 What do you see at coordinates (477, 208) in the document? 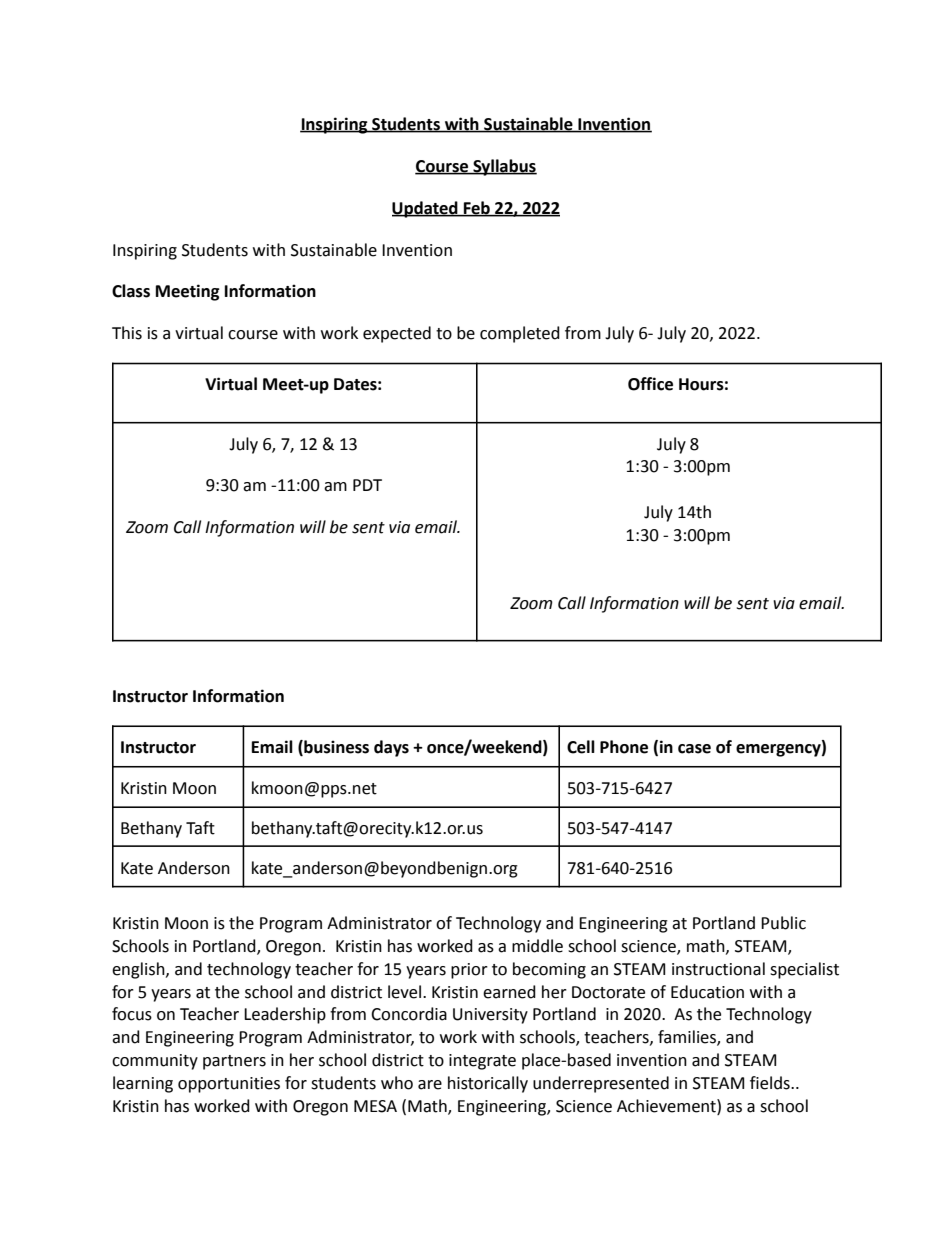
I see `Feb` at bounding box center [477, 208].
